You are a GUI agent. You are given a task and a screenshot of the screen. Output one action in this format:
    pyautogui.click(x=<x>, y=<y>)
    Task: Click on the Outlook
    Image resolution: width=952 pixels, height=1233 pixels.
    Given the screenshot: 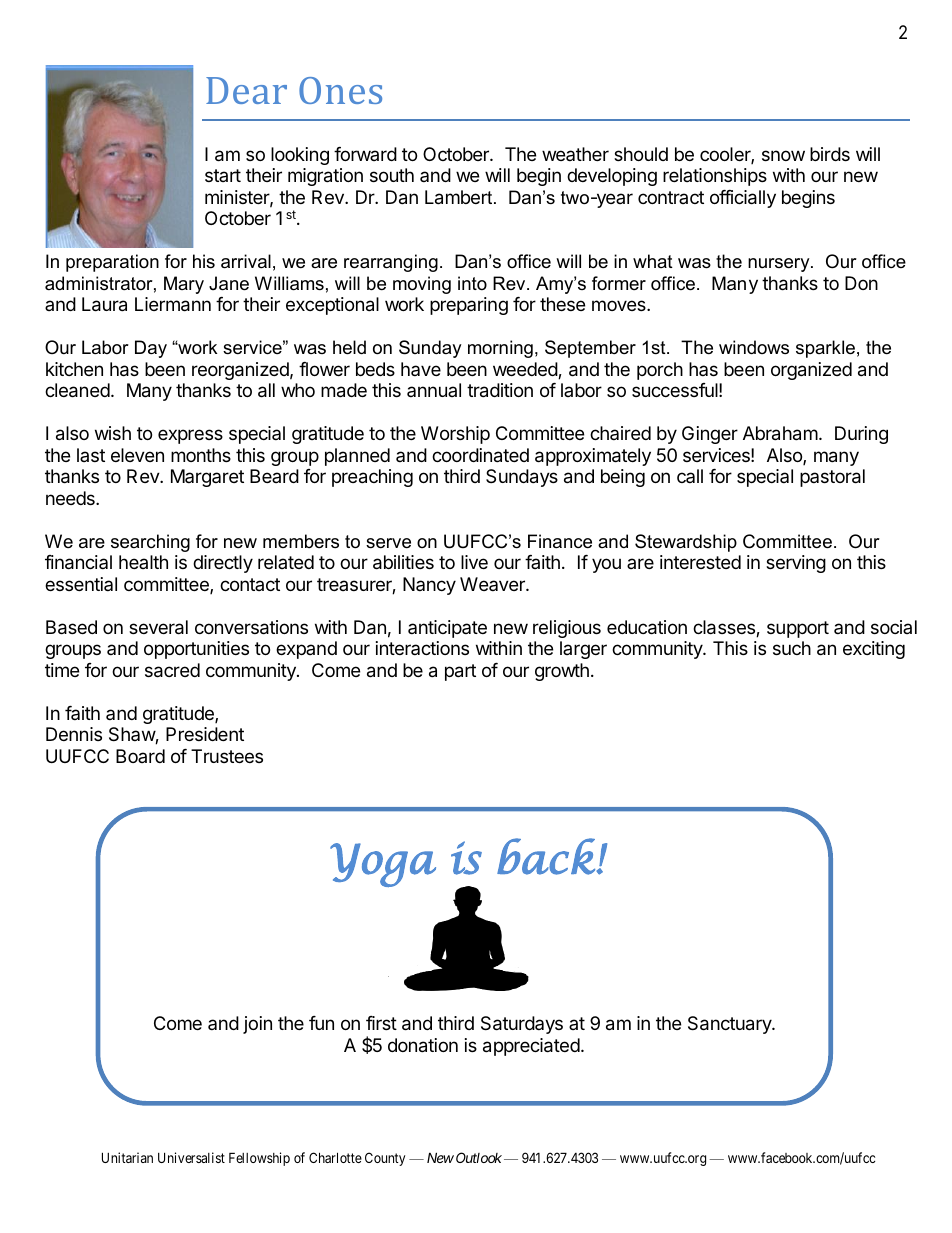 What is the action you would take?
    pyautogui.click(x=479, y=1157)
